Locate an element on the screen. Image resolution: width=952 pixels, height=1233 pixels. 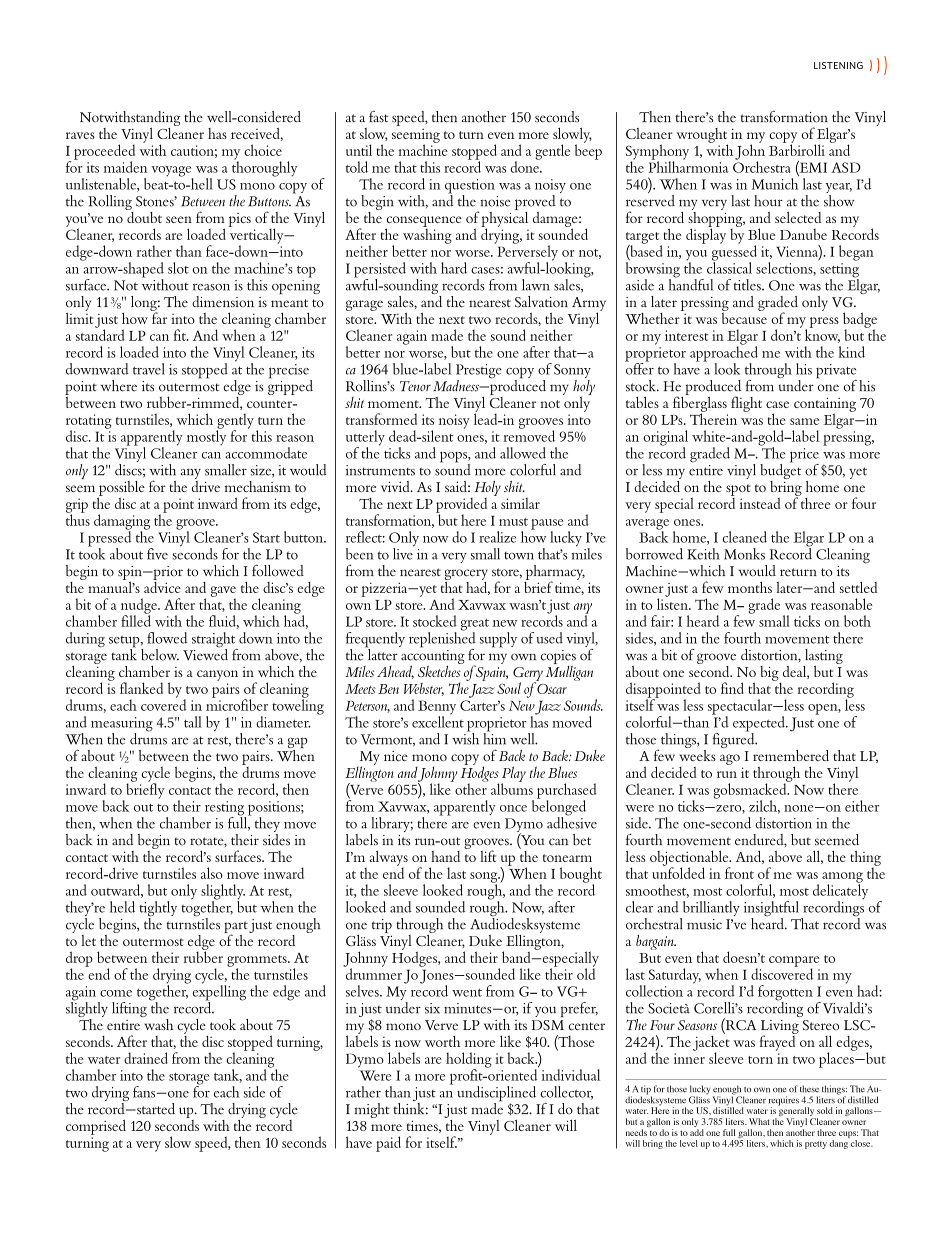
What is located at coordinates (759, 1121).
